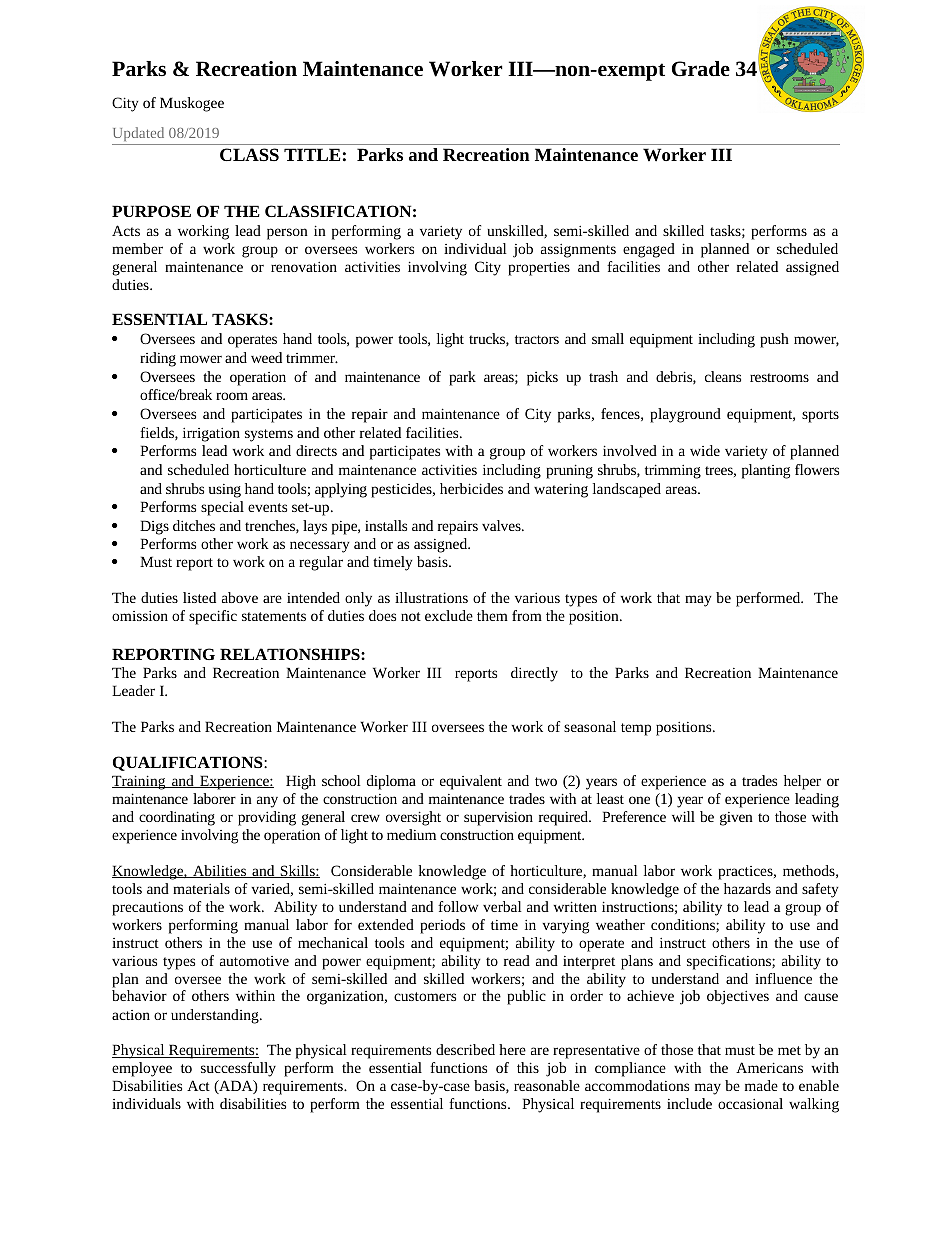 Image resolution: width=952 pixels, height=1233 pixels. I want to click on wide, so click(705, 450).
